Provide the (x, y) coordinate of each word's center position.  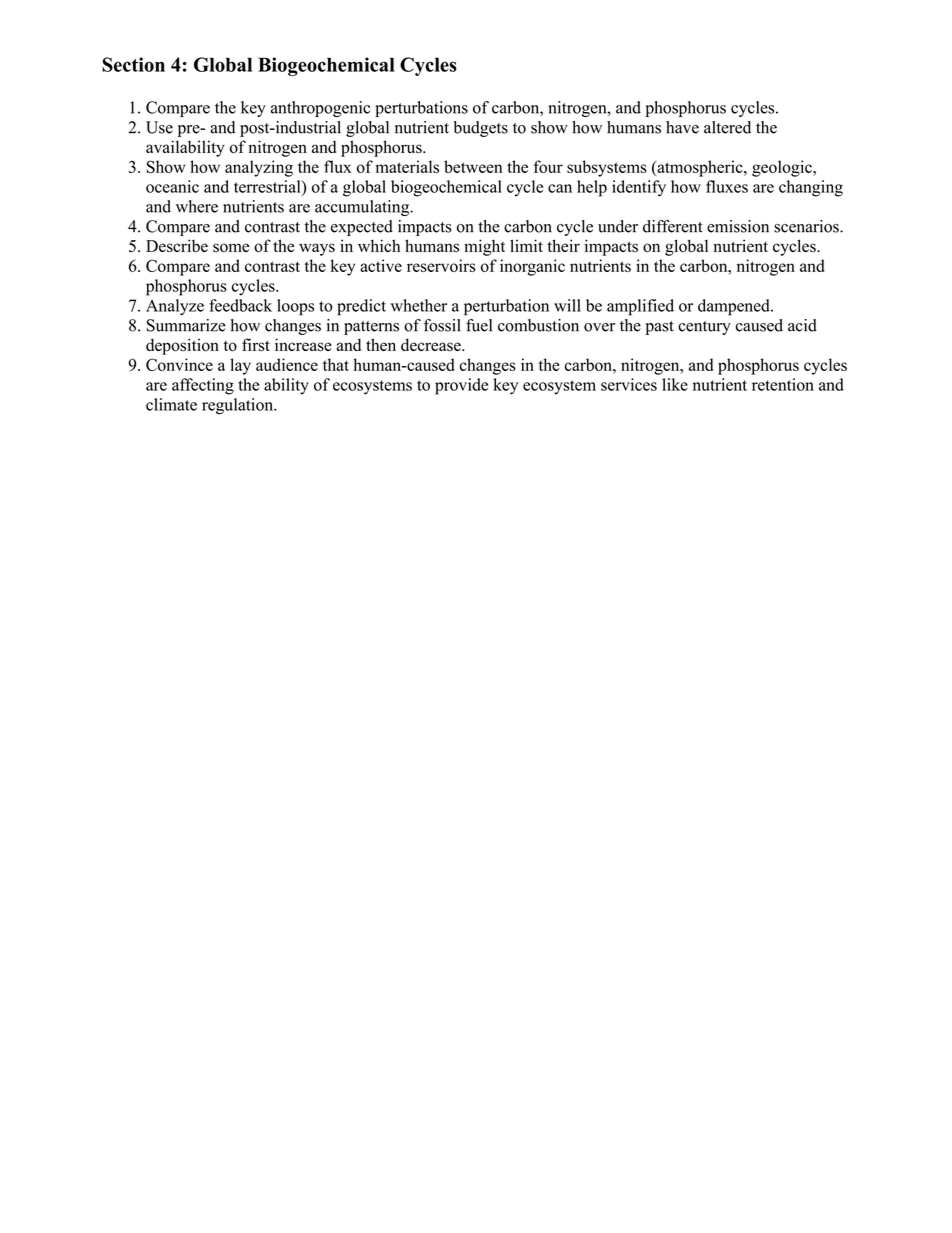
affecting (203, 386)
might (484, 247)
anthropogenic (320, 109)
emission (738, 226)
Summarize (186, 325)
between (473, 166)
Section (133, 64)
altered (727, 127)
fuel (479, 325)
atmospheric (700, 168)
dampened (735, 307)
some (231, 248)
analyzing (259, 168)
